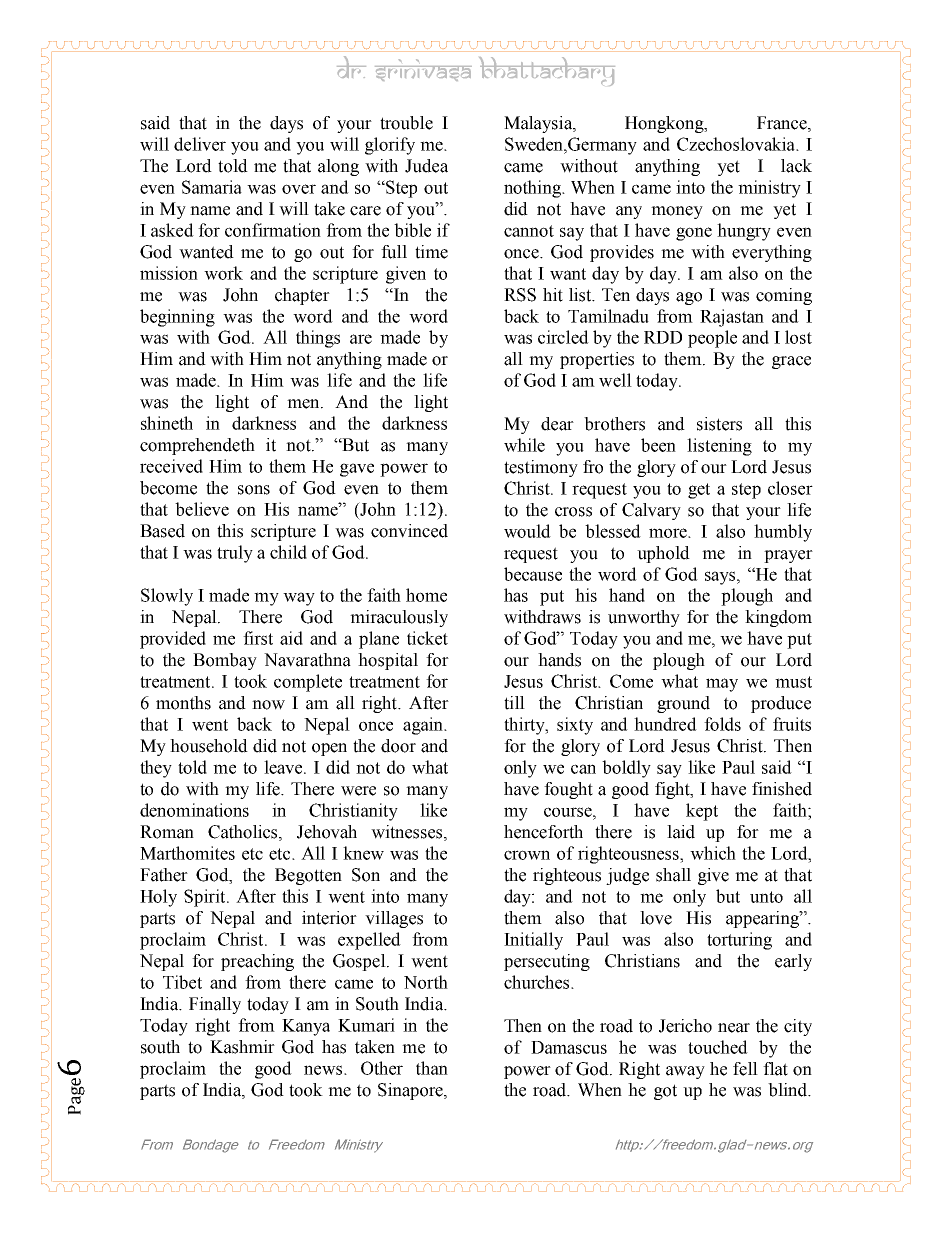  What do you see at coordinates (426, 166) in the image?
I see `Judea` at bounding box center [426, 166].
